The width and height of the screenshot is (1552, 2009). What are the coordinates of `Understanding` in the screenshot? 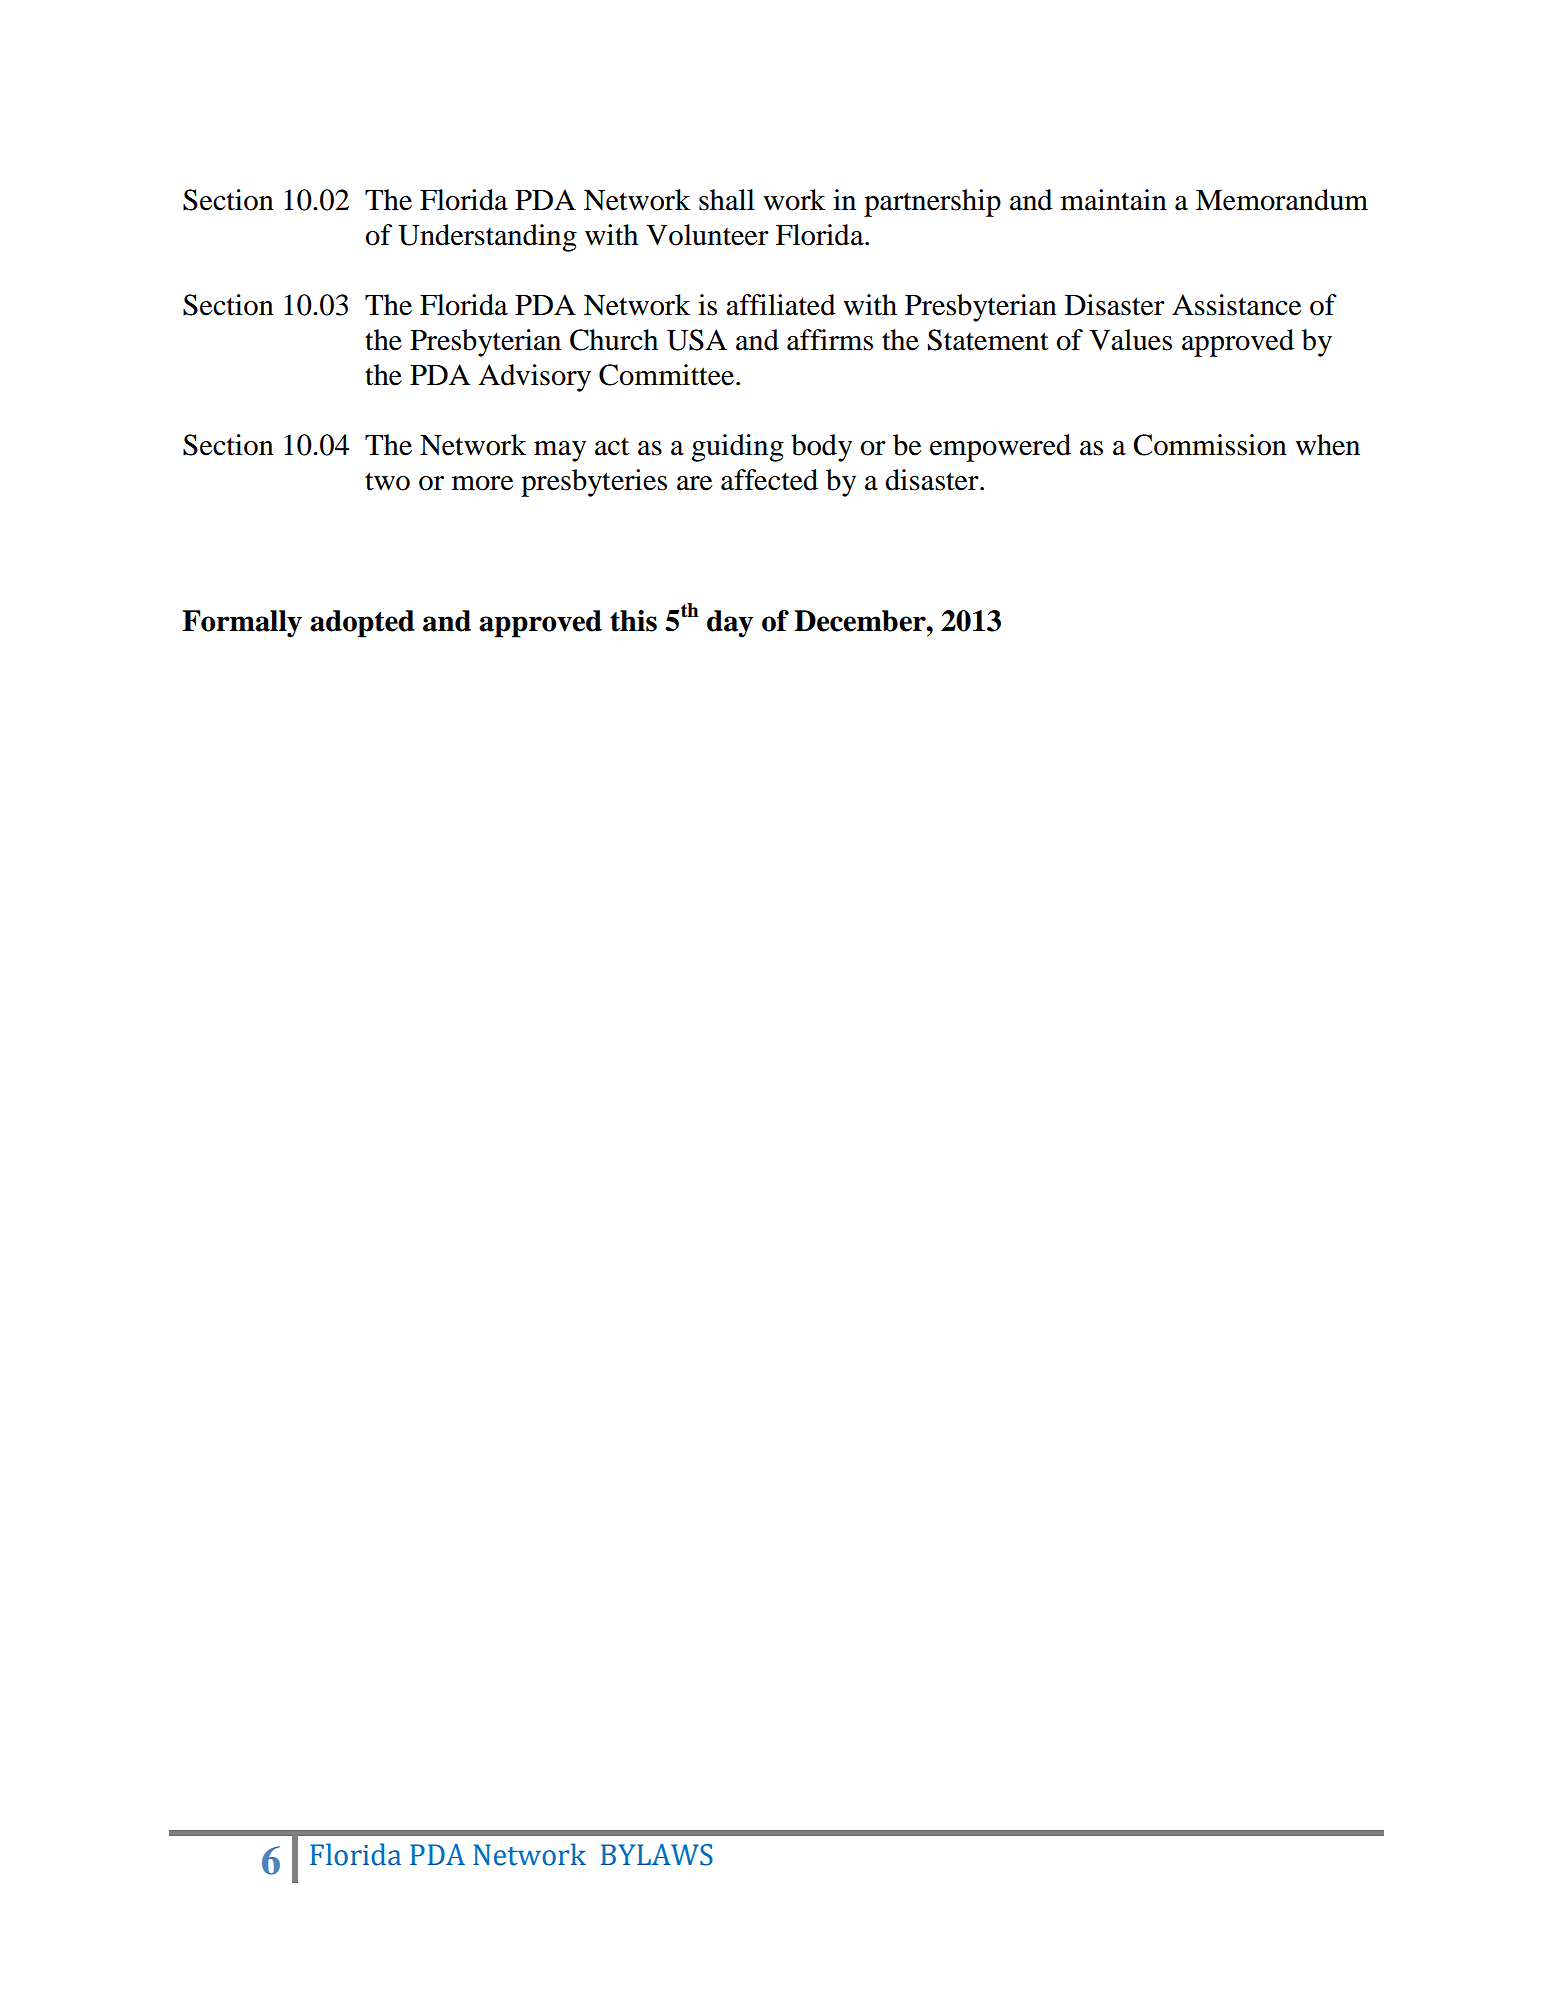 It's located at (487, 238).
